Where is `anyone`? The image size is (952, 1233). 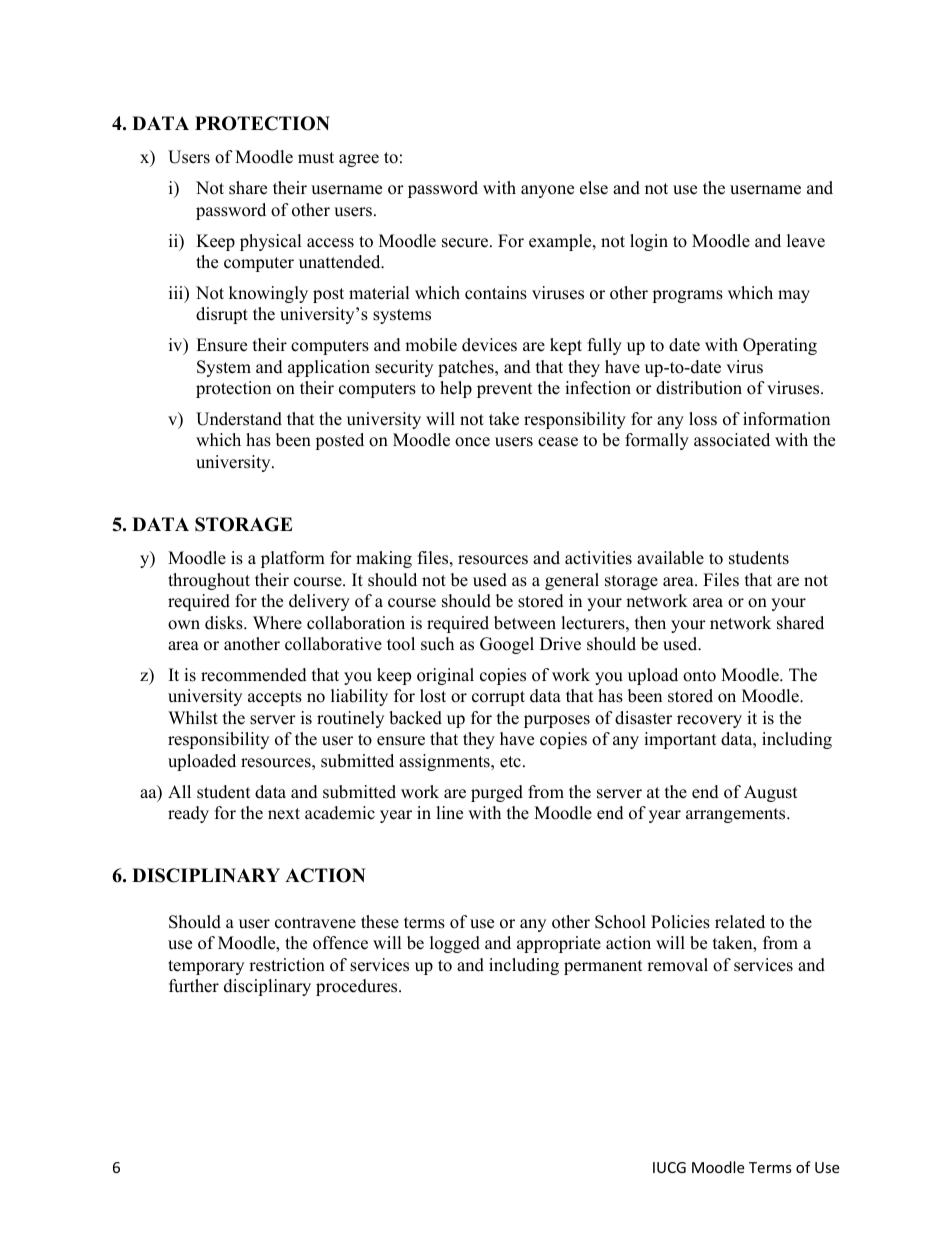 anyone is located at coordinates (547, 191).
